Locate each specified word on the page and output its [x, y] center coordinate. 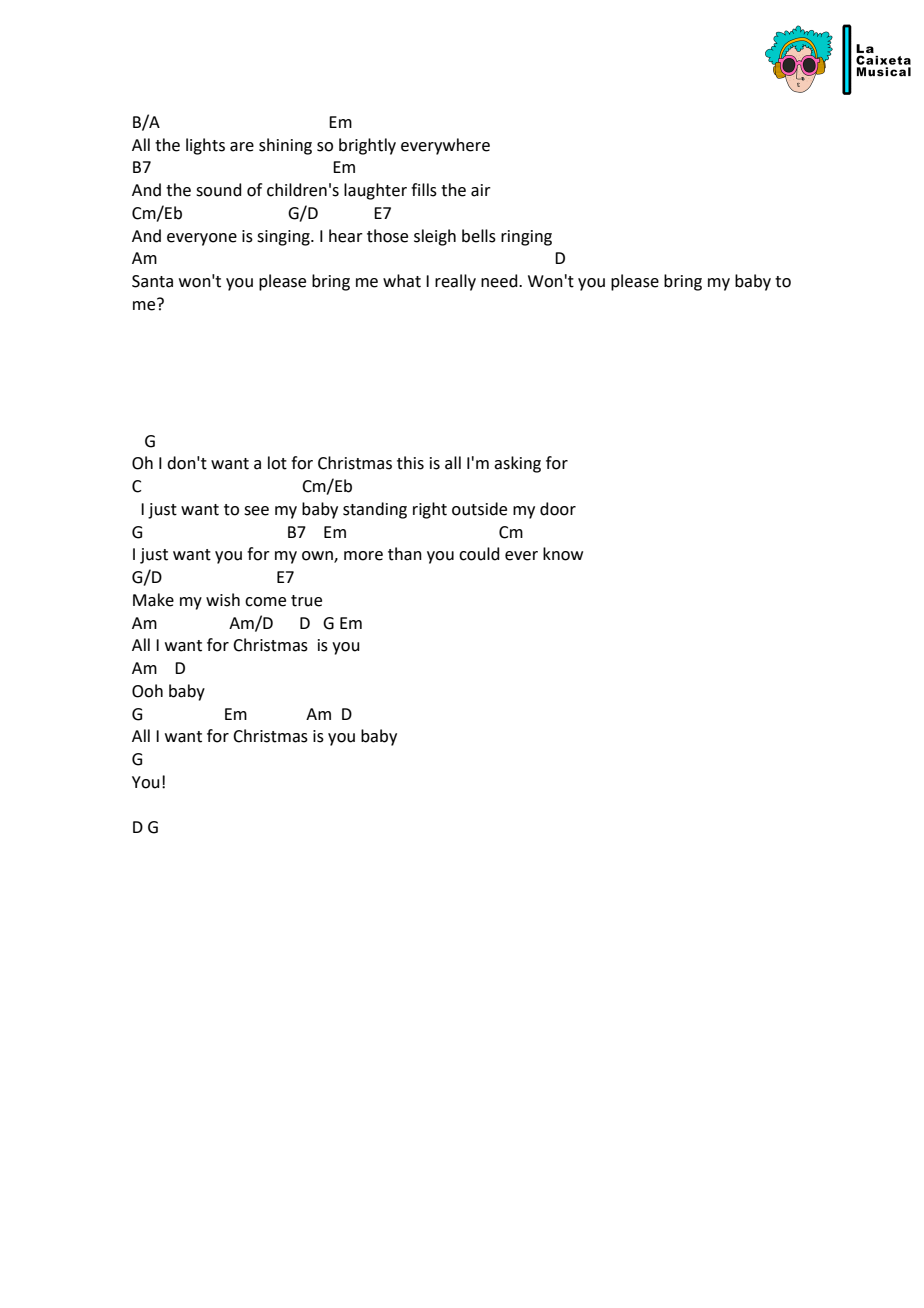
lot [277, 463]
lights [205, 146]
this [410, 463]
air [481, 190]
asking [517, 464]
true [306, 601]
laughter [375, 191]
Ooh [147, 691]
